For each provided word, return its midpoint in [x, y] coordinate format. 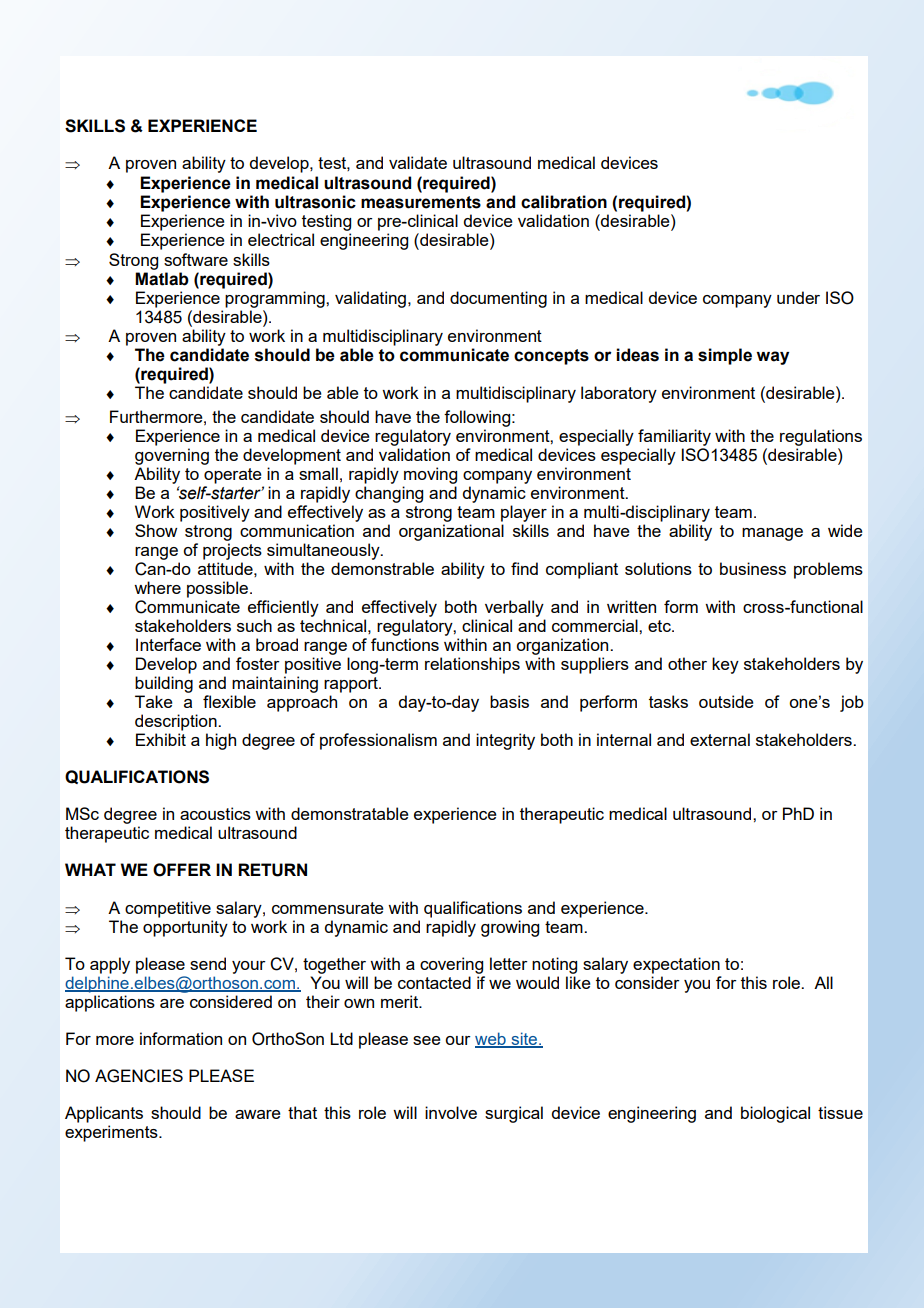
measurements [421, 202]
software [196, 259]
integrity [505, 741]
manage [772, 534]
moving [430, 475]
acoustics [215, 813]
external [720, 739]
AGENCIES [139, 1076]
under [798, 297]
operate [233, 476]
